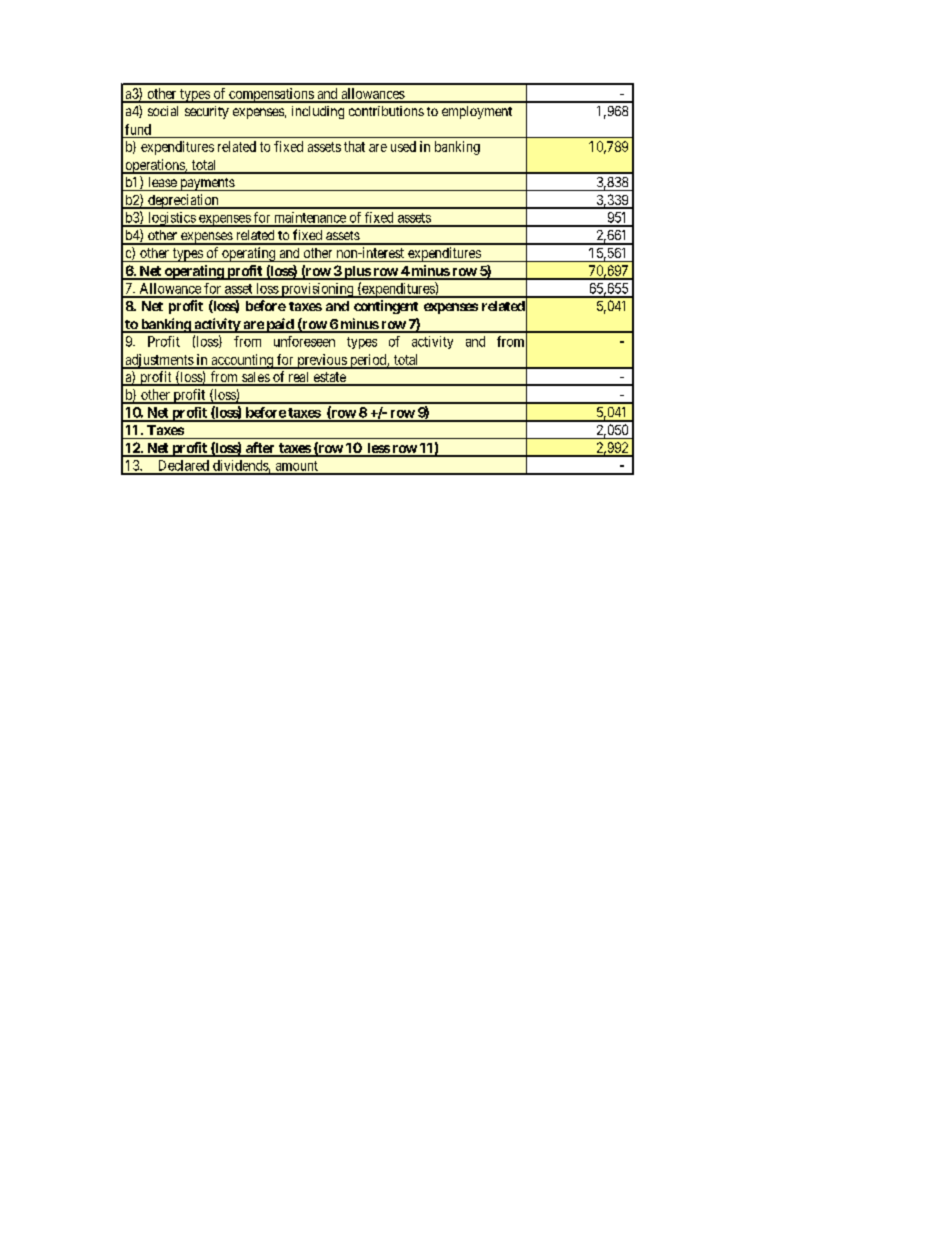 Image resolution: width=952 pixels, height=1233 pixels. I want to click on unforeseen, so click(304, 341).
